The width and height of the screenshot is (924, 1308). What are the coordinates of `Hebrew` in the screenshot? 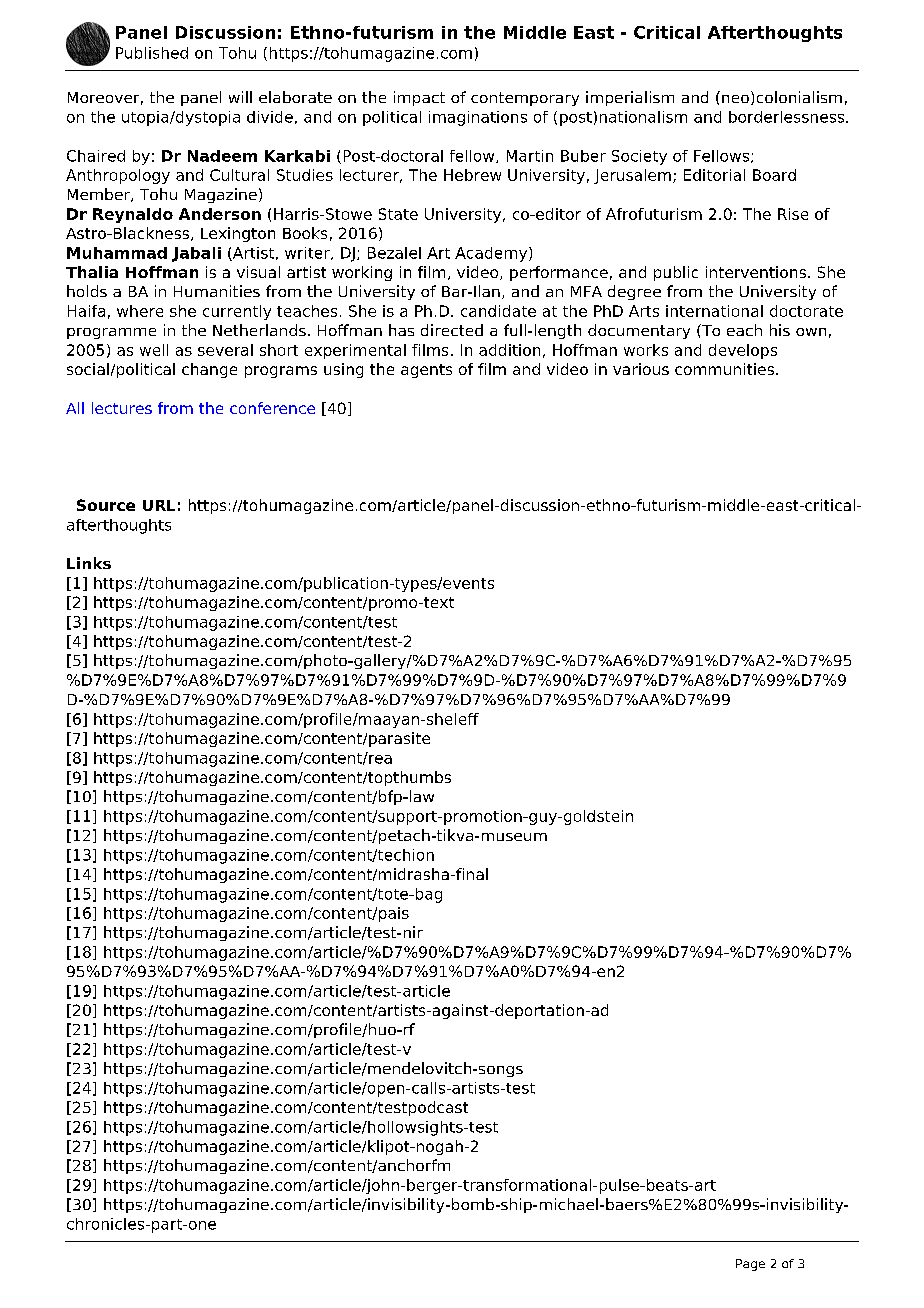 It's located at (472, 175).
